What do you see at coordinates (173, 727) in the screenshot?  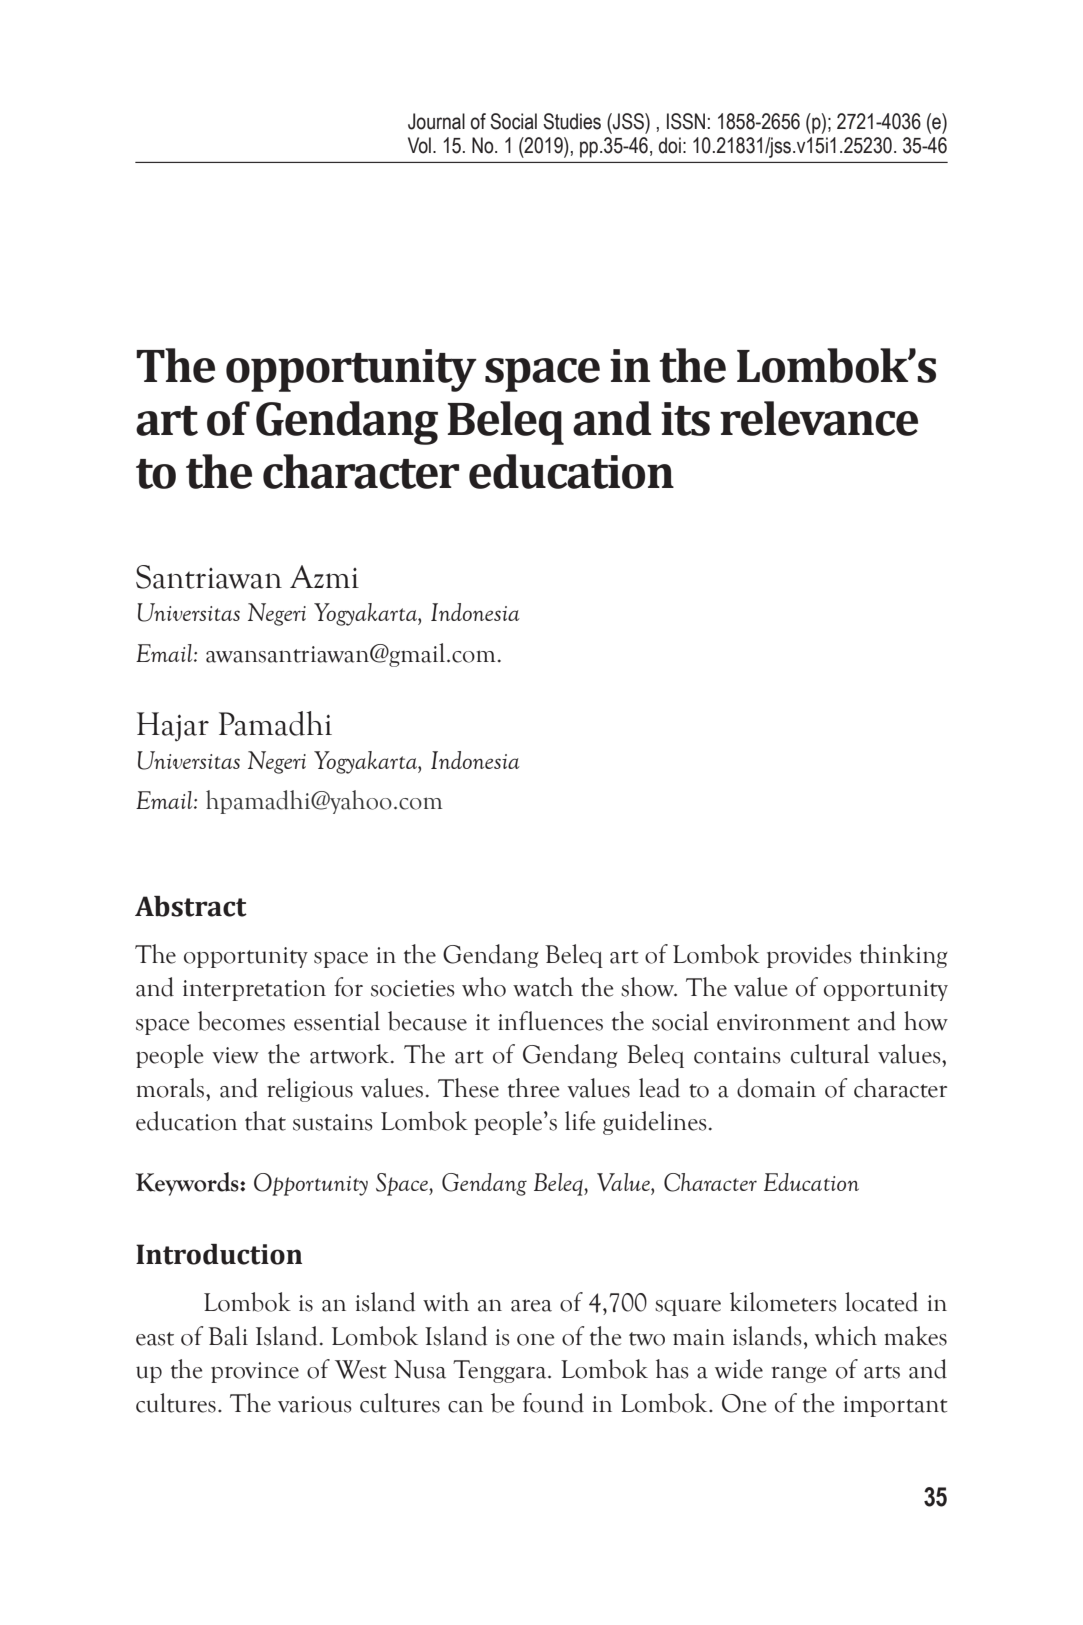 I see `Hajar` at bounding box center [173, 727].
